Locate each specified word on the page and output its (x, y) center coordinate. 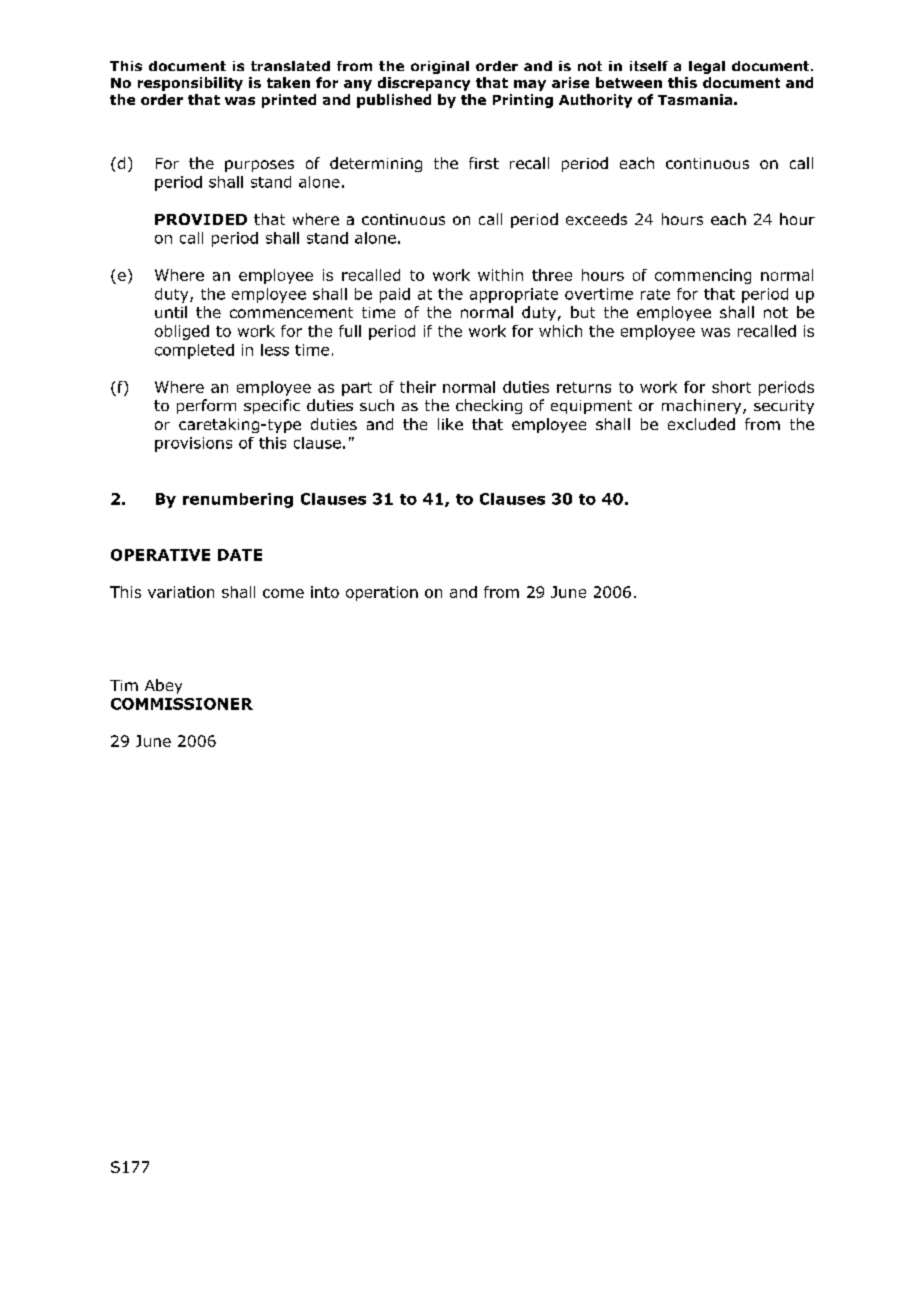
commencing (703, 276)
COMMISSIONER (182, 704)
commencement (291, 312)
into (325, 592)
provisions (193, 444)
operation (382, 593)
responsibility (190, 84)
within (500, 275)
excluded (701, 424)
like (450, 424)
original (440, 67)
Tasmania (695, 99)
